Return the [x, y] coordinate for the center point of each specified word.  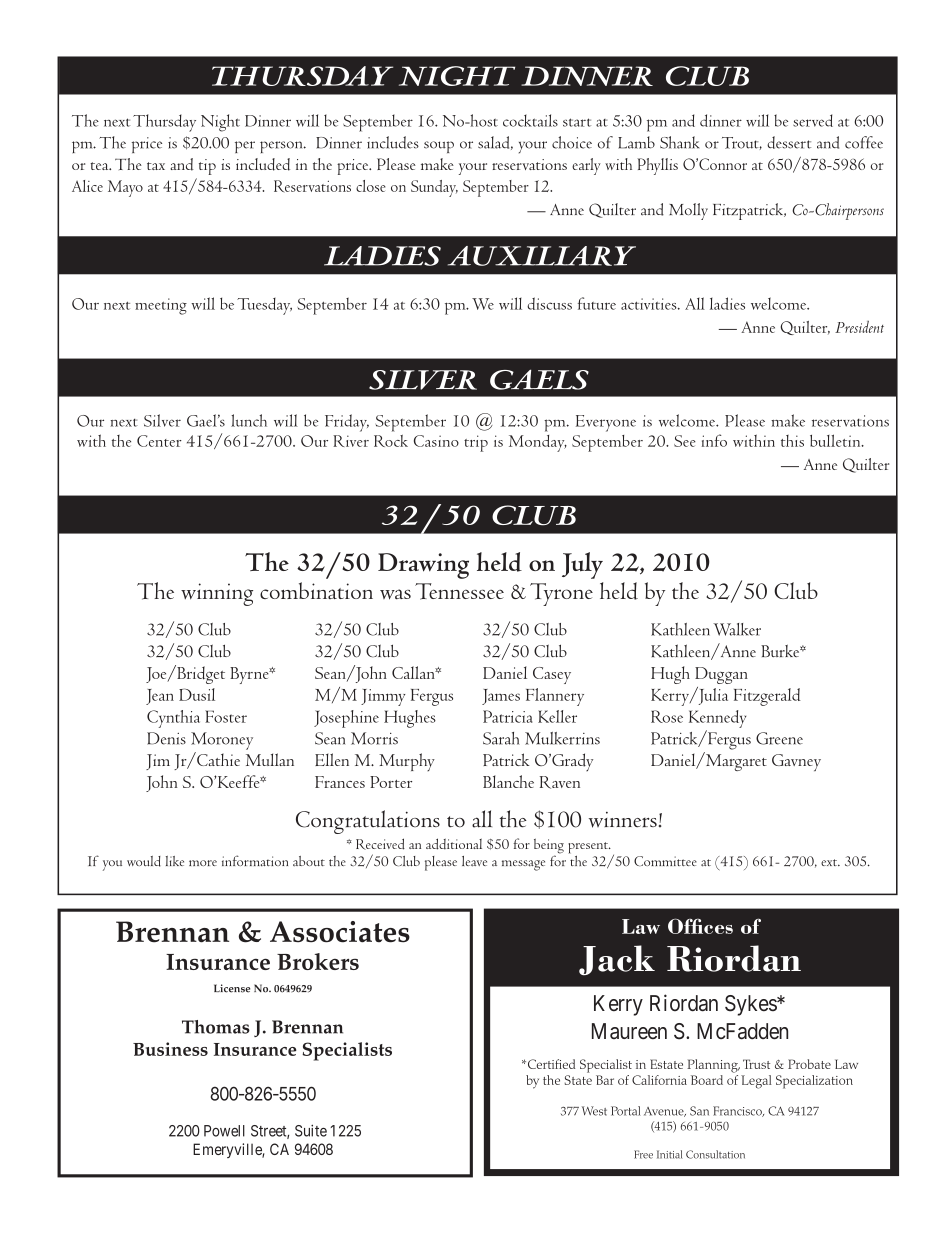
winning [217, 594]
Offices [700, 926]
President [859, 327]
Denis [166, 738]
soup [439, 147]
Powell [224, 1131]
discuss [549, 303]
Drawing [423, 566]
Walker [737, 629]
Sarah [501, 738]
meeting [161, 306]
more [203, 863]
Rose [667, 716]
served [813, 120]
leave [474, 861]
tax [156, 166]
